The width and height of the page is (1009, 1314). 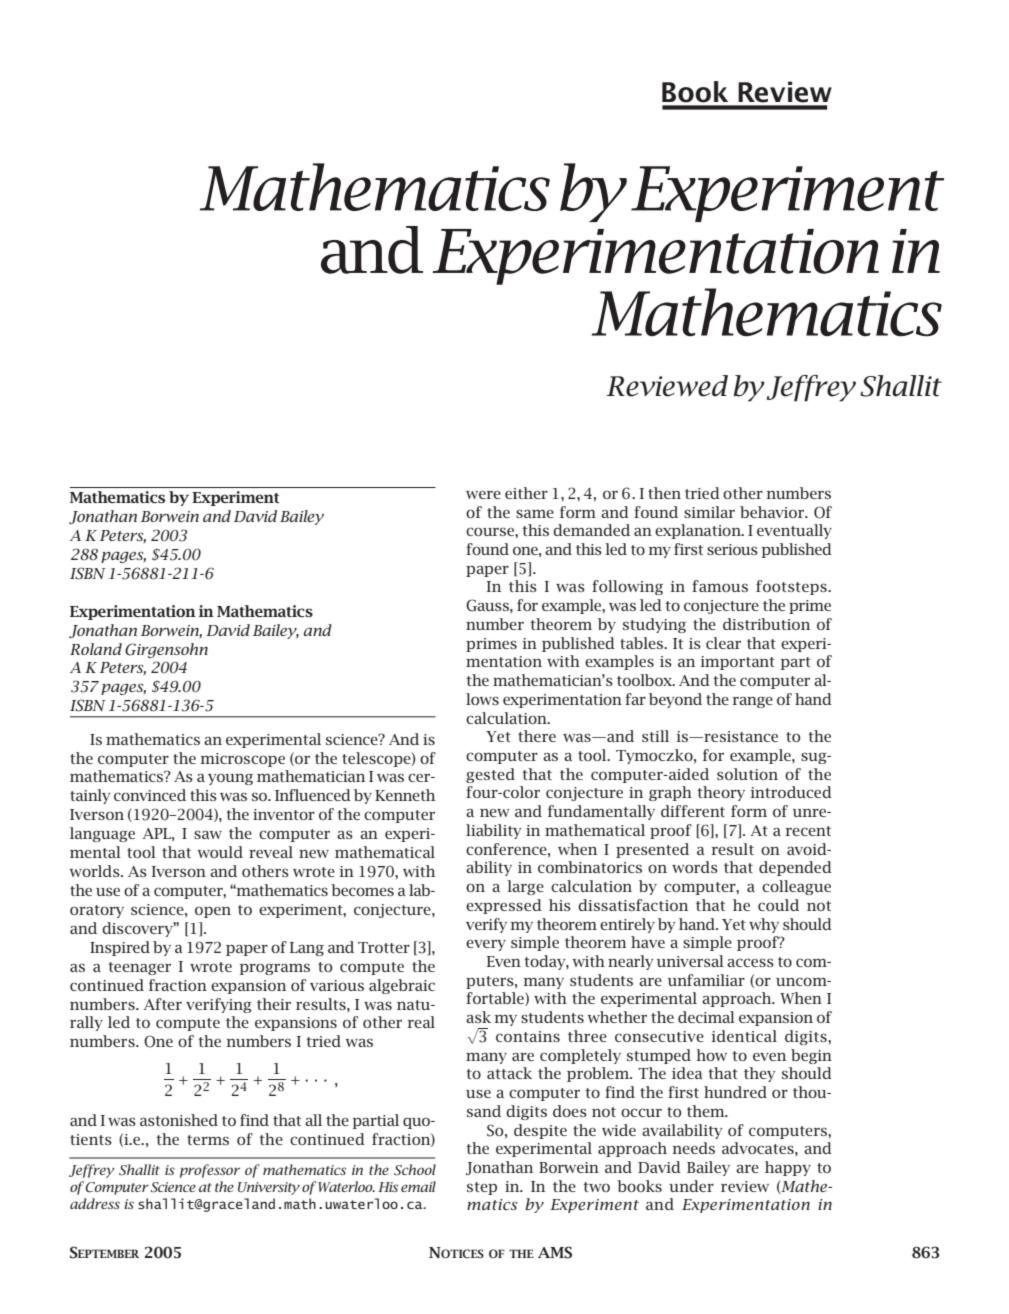 What do you see at coordinates (764, 925) in the page?
I see `why` at bounding box center [764, 925].
